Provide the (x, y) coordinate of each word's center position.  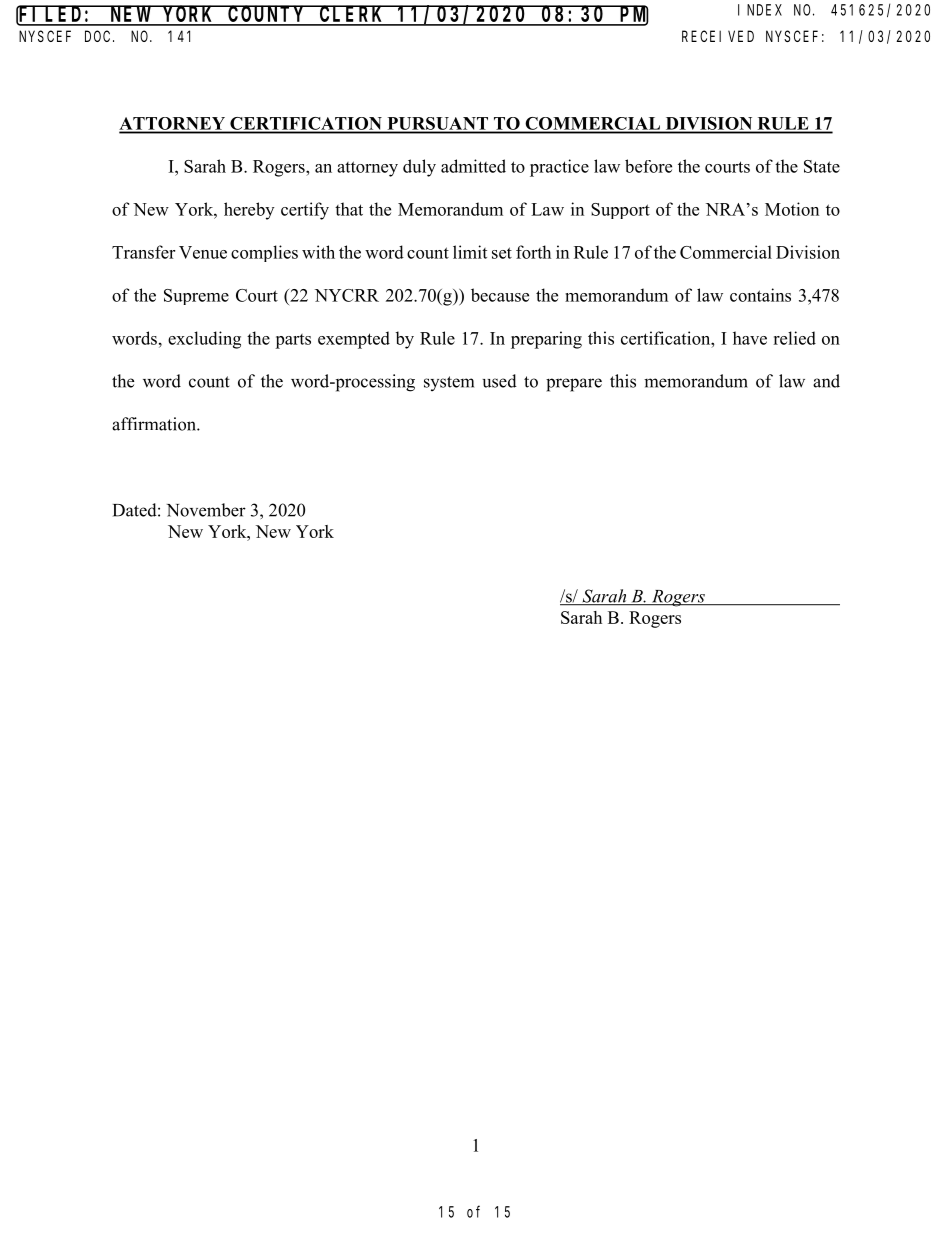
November (206, 510)
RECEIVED (718, 36)
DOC (99, 36)
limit (470, 252)
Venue (203, 252)
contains (760, 295)
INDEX (760, 10)
